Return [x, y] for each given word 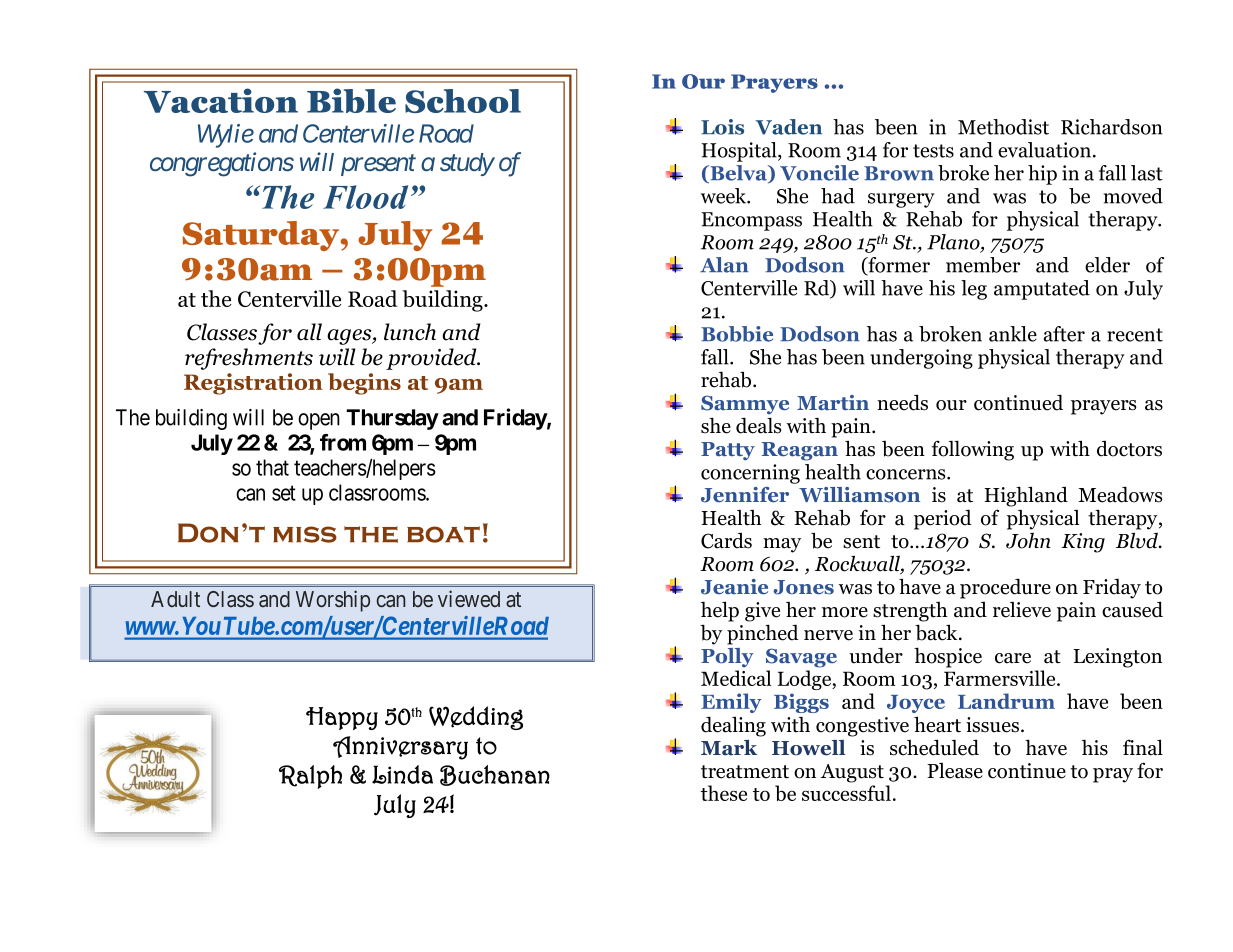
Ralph [310, 777]
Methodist [1003, 127]
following [973, 450]
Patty [728, 451]
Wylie [226, 136]
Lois [722, 127]
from [343, 442]
